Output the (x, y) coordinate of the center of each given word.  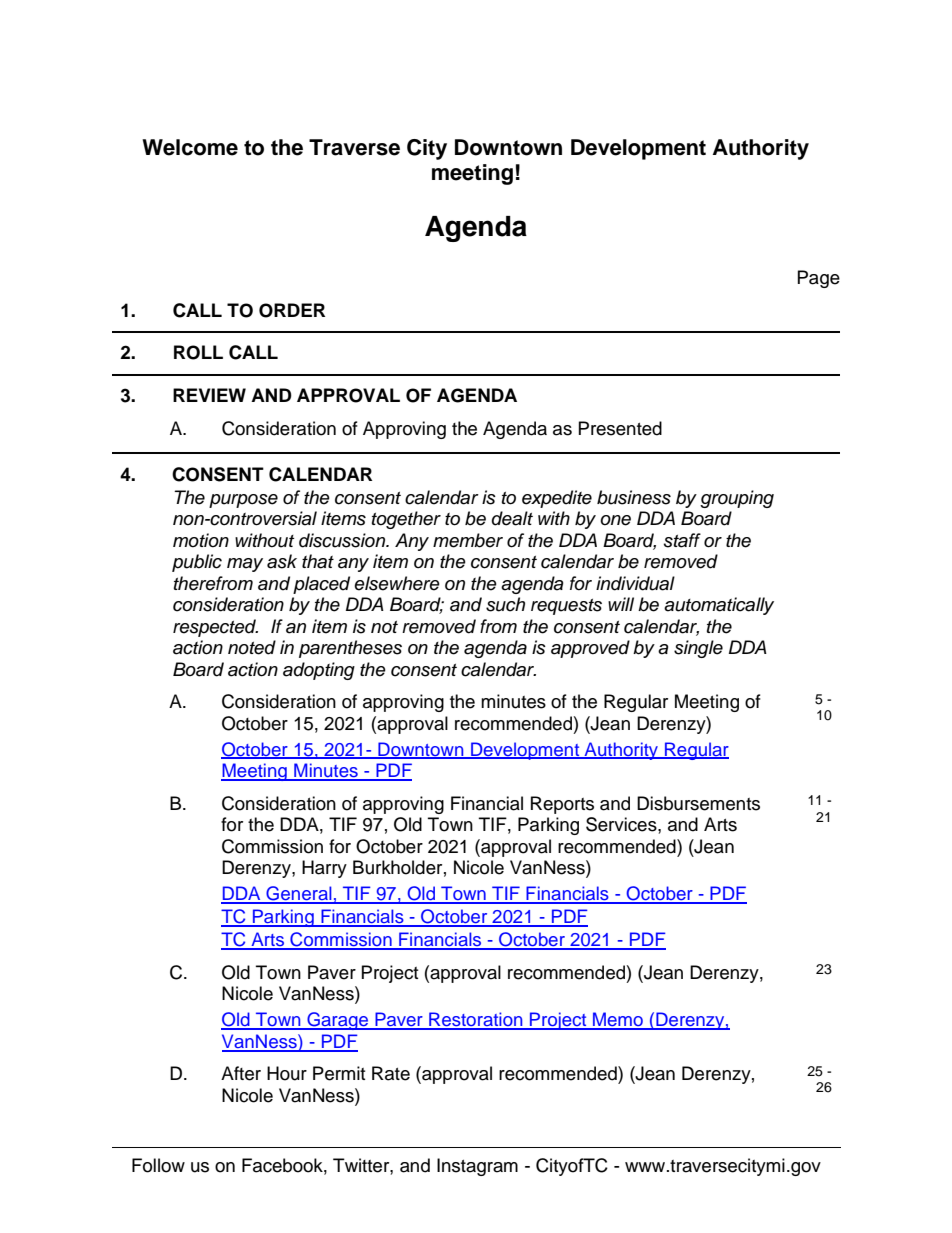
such (505, 604)
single (698, 649)
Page (819, 279)
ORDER (292, 310)
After (241, 1073)
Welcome (190, 147)
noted (252, 647)
